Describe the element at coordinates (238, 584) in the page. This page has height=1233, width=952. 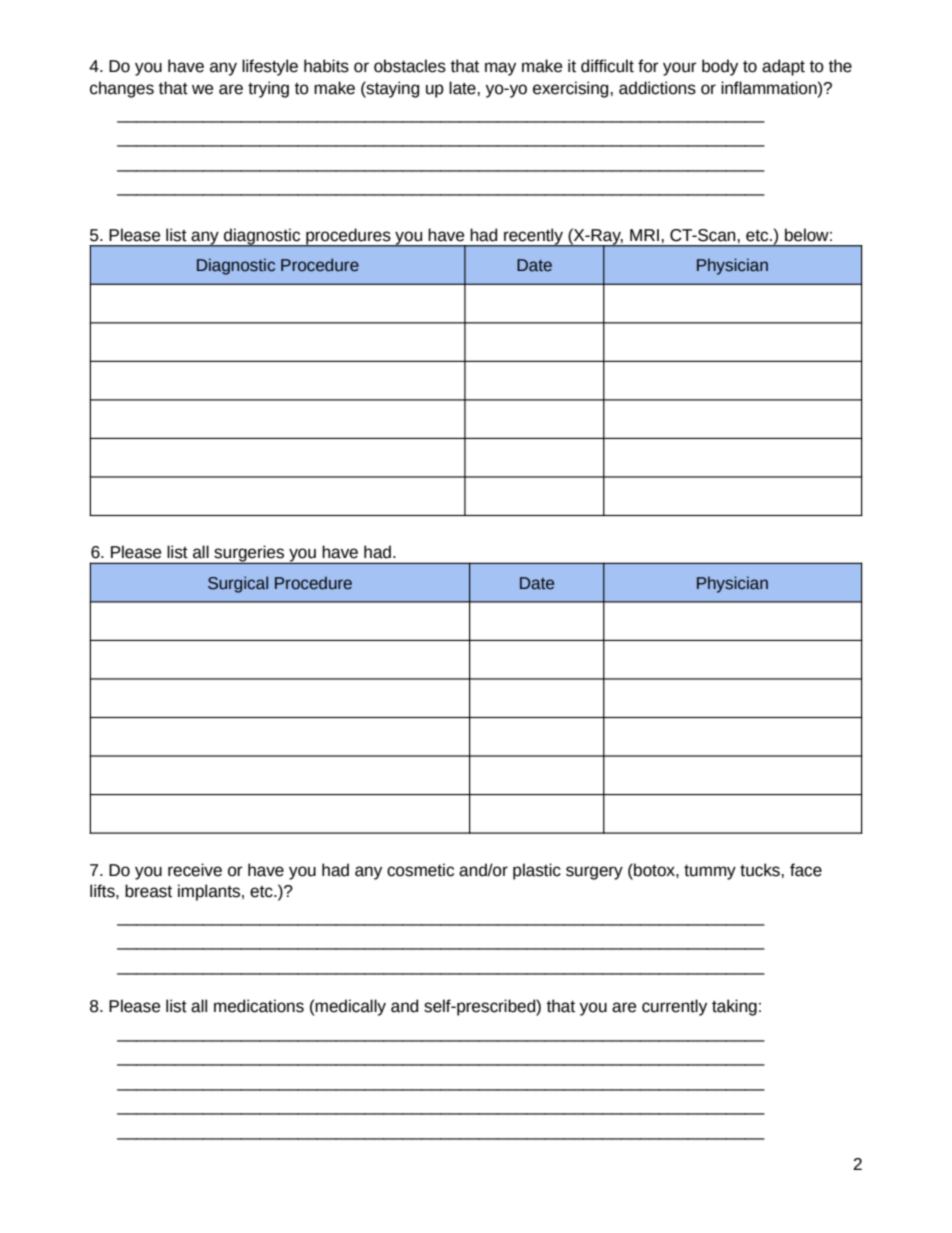
I see `Surgical` at that location.
